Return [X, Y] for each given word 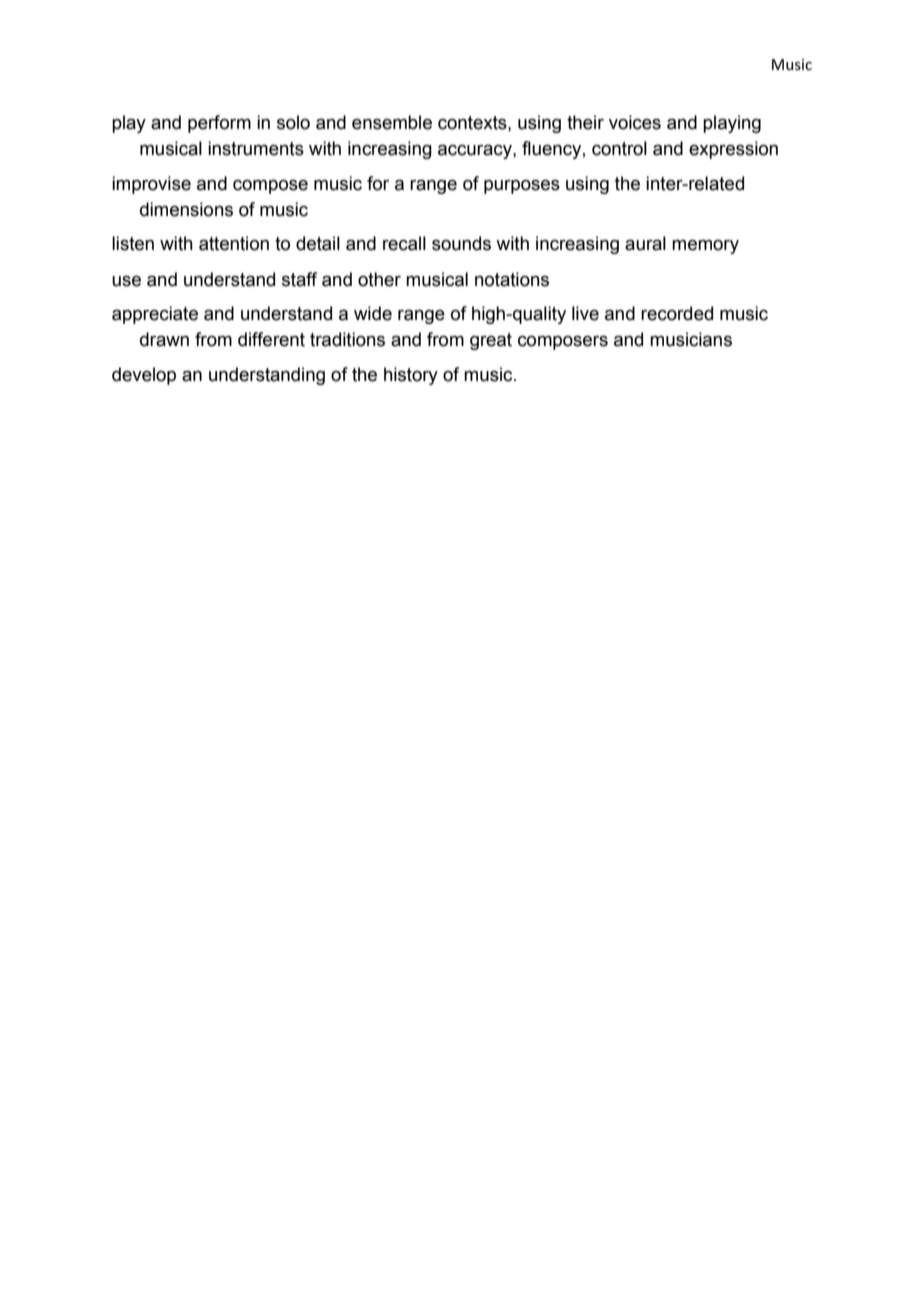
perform [219, 124]
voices [635, 122]
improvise [151, 185]
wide [373, 313]
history [411, 376]
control [619, 148]
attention [234, 243]
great [491, 341]
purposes [522, 187]
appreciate [155, 315]
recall [404, 243]
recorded [677, 313]
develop [144, 376]
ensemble [392, 122]
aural [645, 243]
